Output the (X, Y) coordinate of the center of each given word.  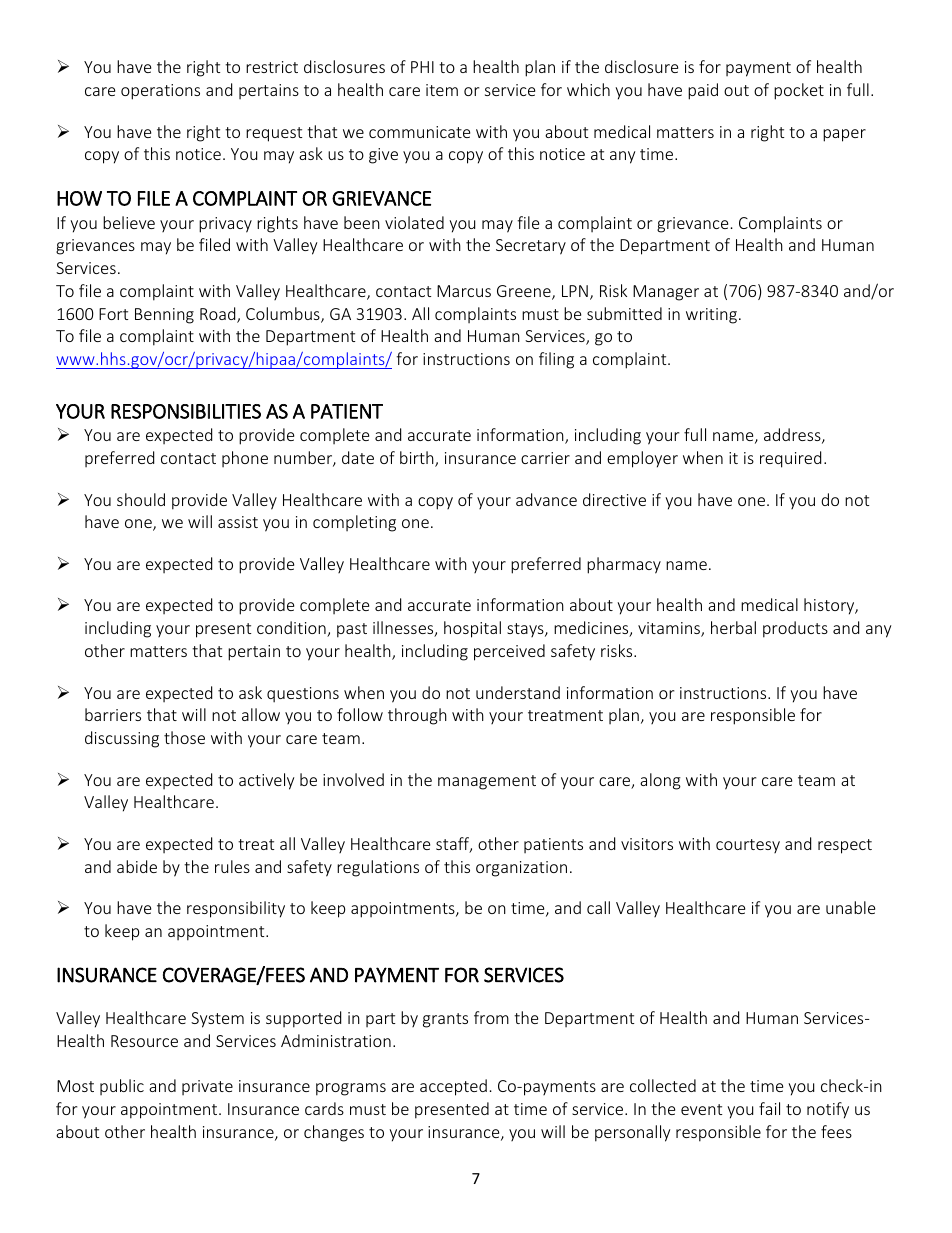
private (207, 1087)
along (660, 781)
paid (703, 91)
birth (418, 459)
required (790, 459)
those (184, 737)
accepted (453, 1087)
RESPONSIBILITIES (186, 411)
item (442, 90)
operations (160, 92)
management (487, 782)
